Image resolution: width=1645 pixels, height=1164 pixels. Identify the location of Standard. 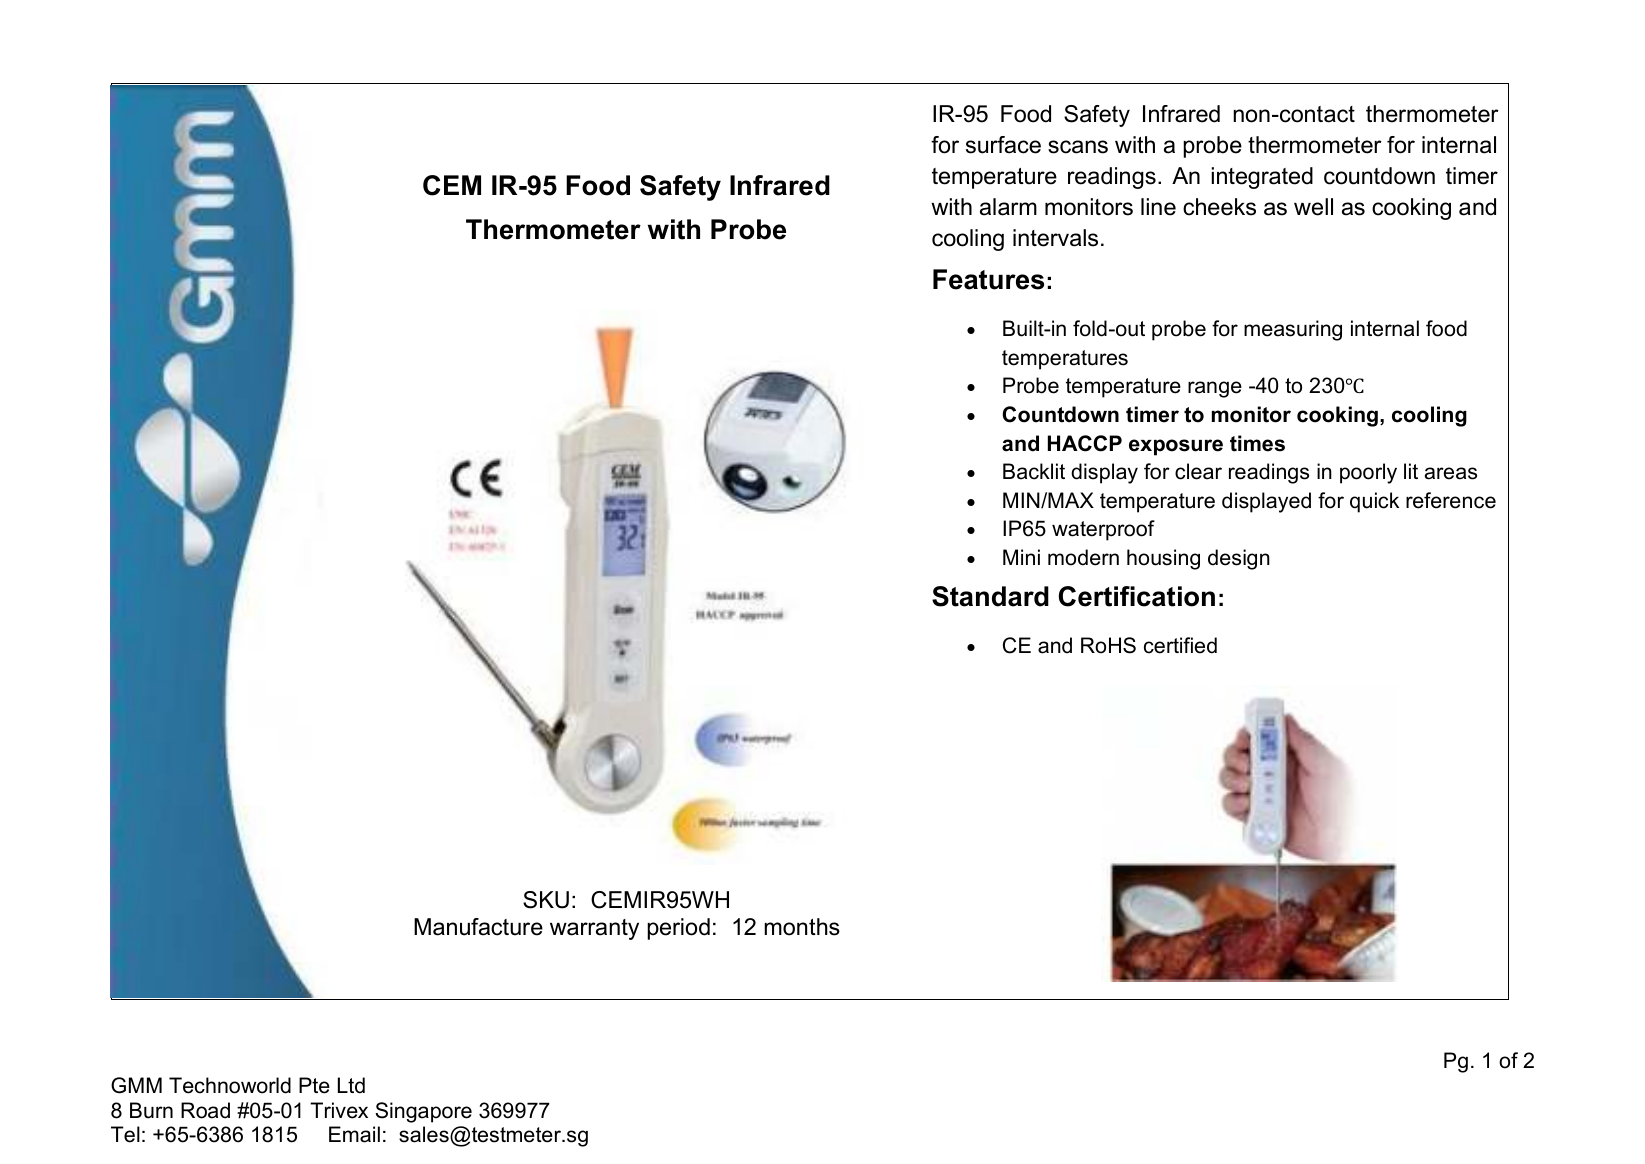
(990, 596).
